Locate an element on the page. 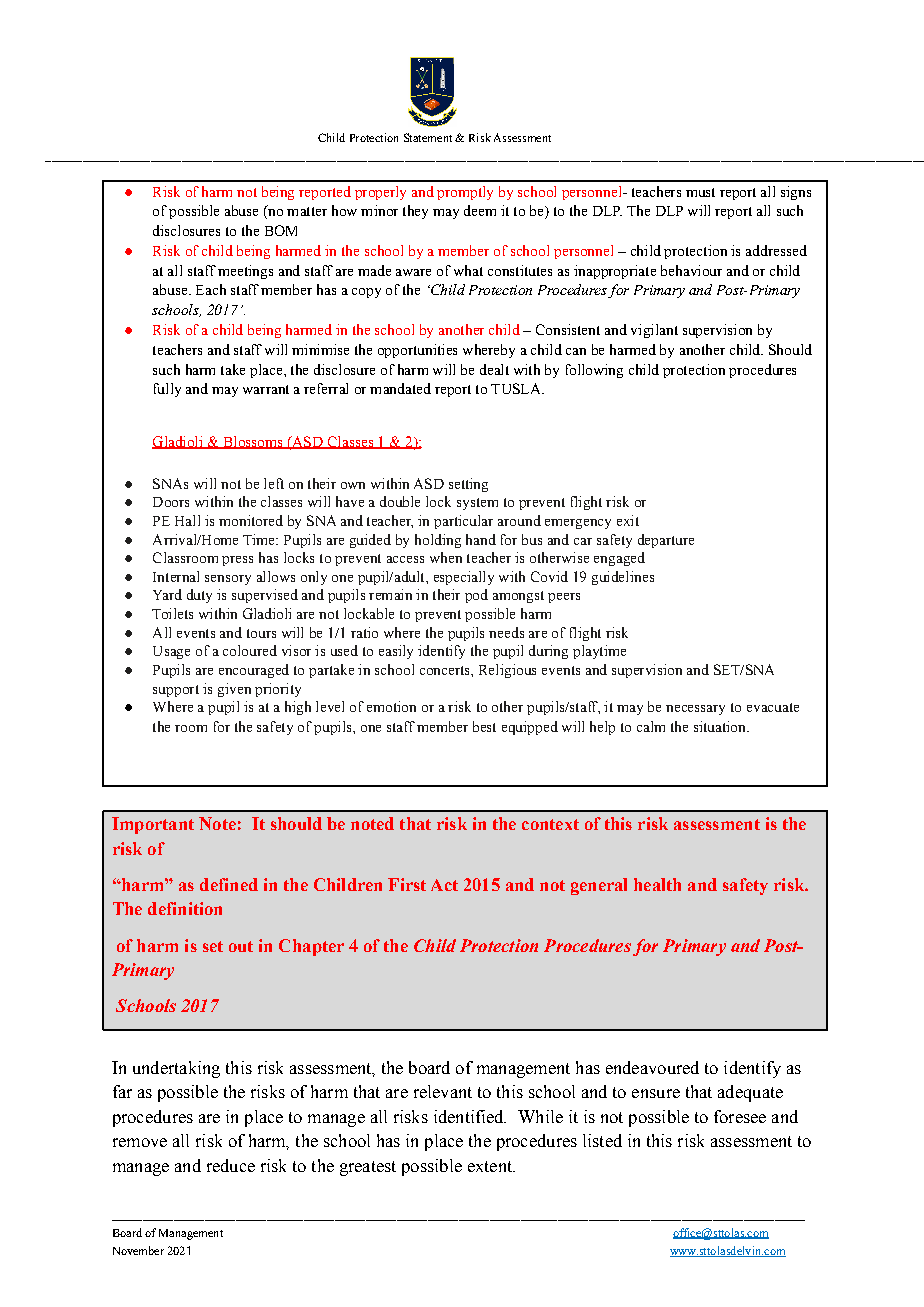  necessary is located at coordinates (695, 710).
